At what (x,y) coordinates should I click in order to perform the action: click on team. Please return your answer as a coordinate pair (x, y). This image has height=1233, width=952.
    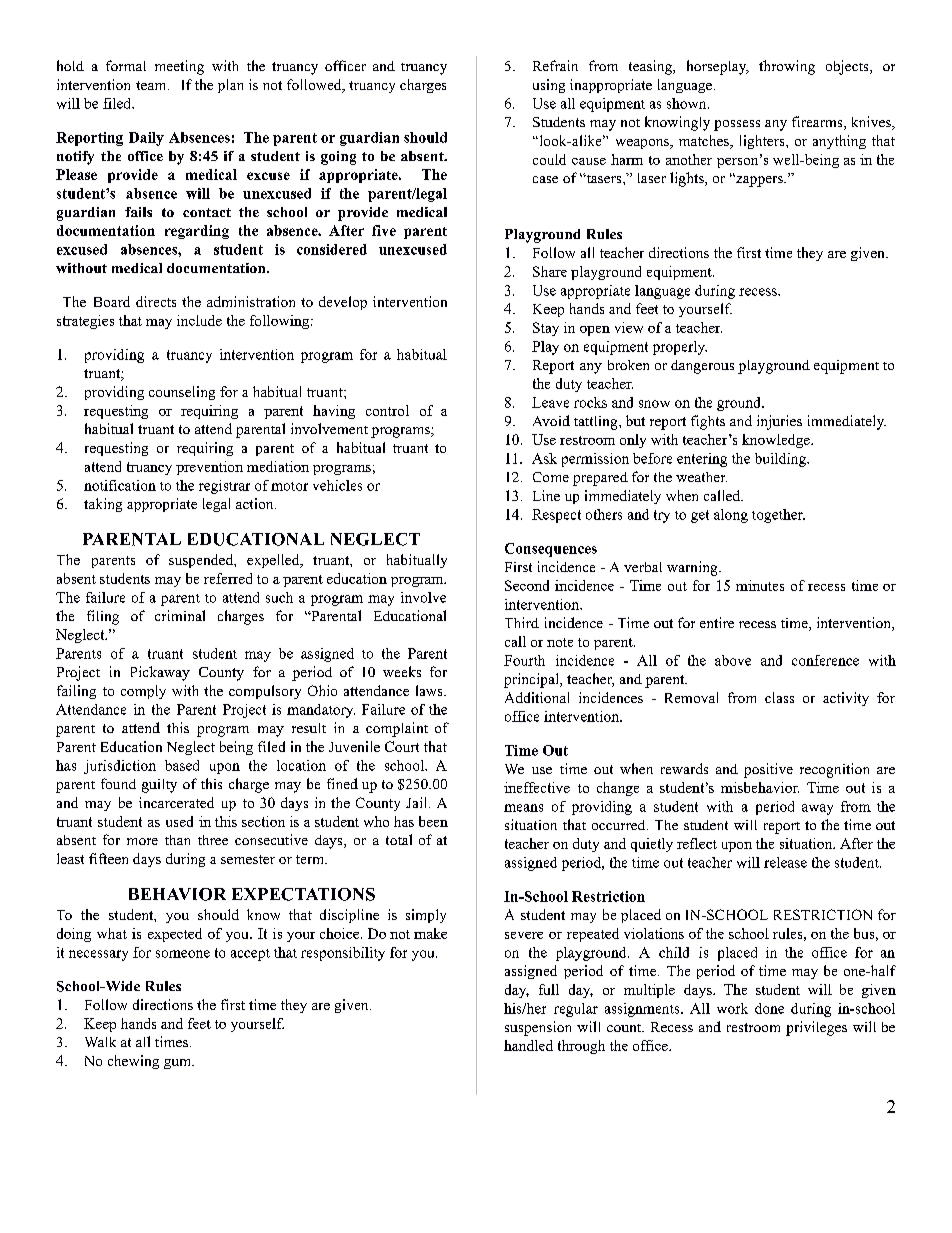
    Looking at the image, I should click on (152, 85).
